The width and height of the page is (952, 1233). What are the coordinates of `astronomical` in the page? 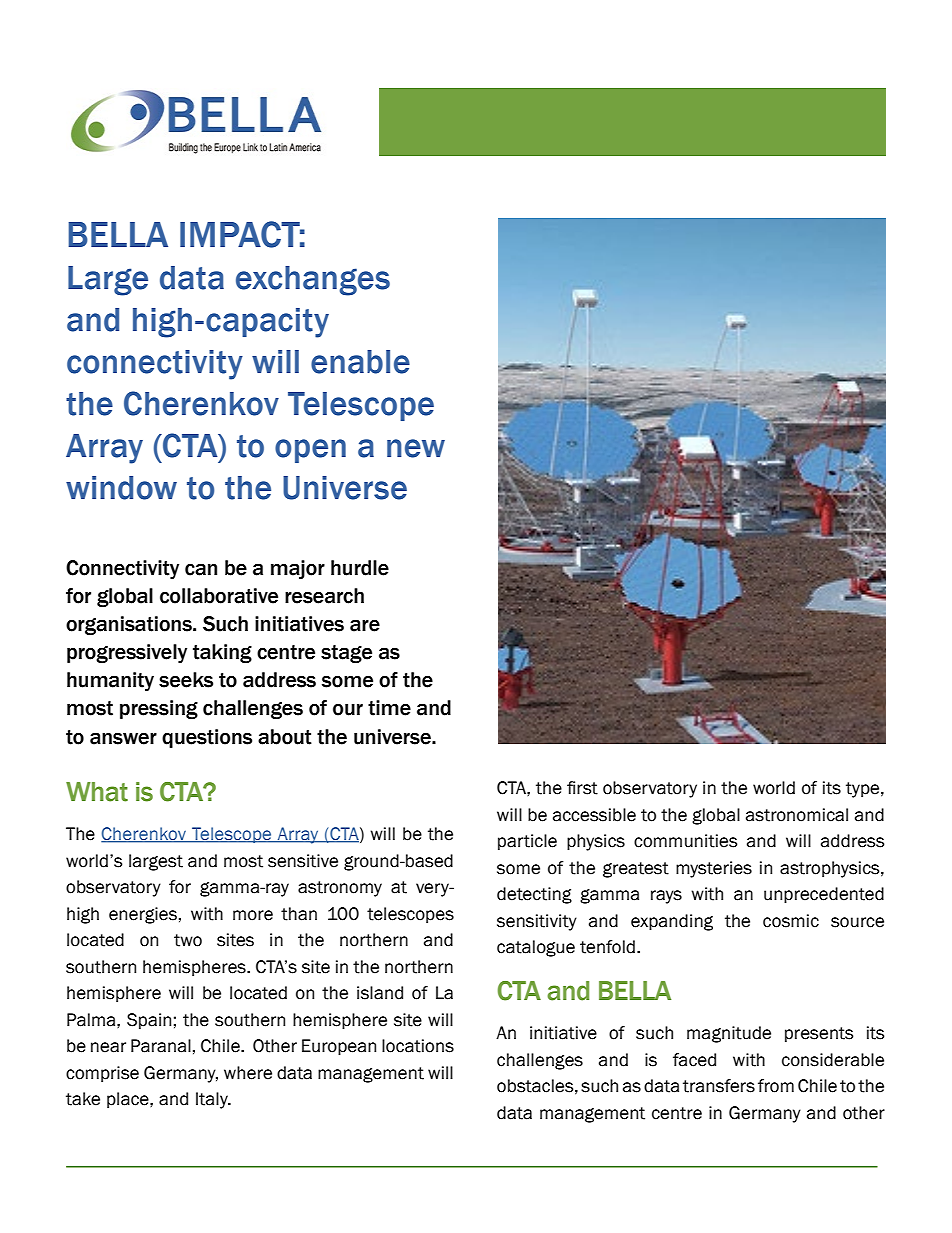 It's located at (797, 815).
